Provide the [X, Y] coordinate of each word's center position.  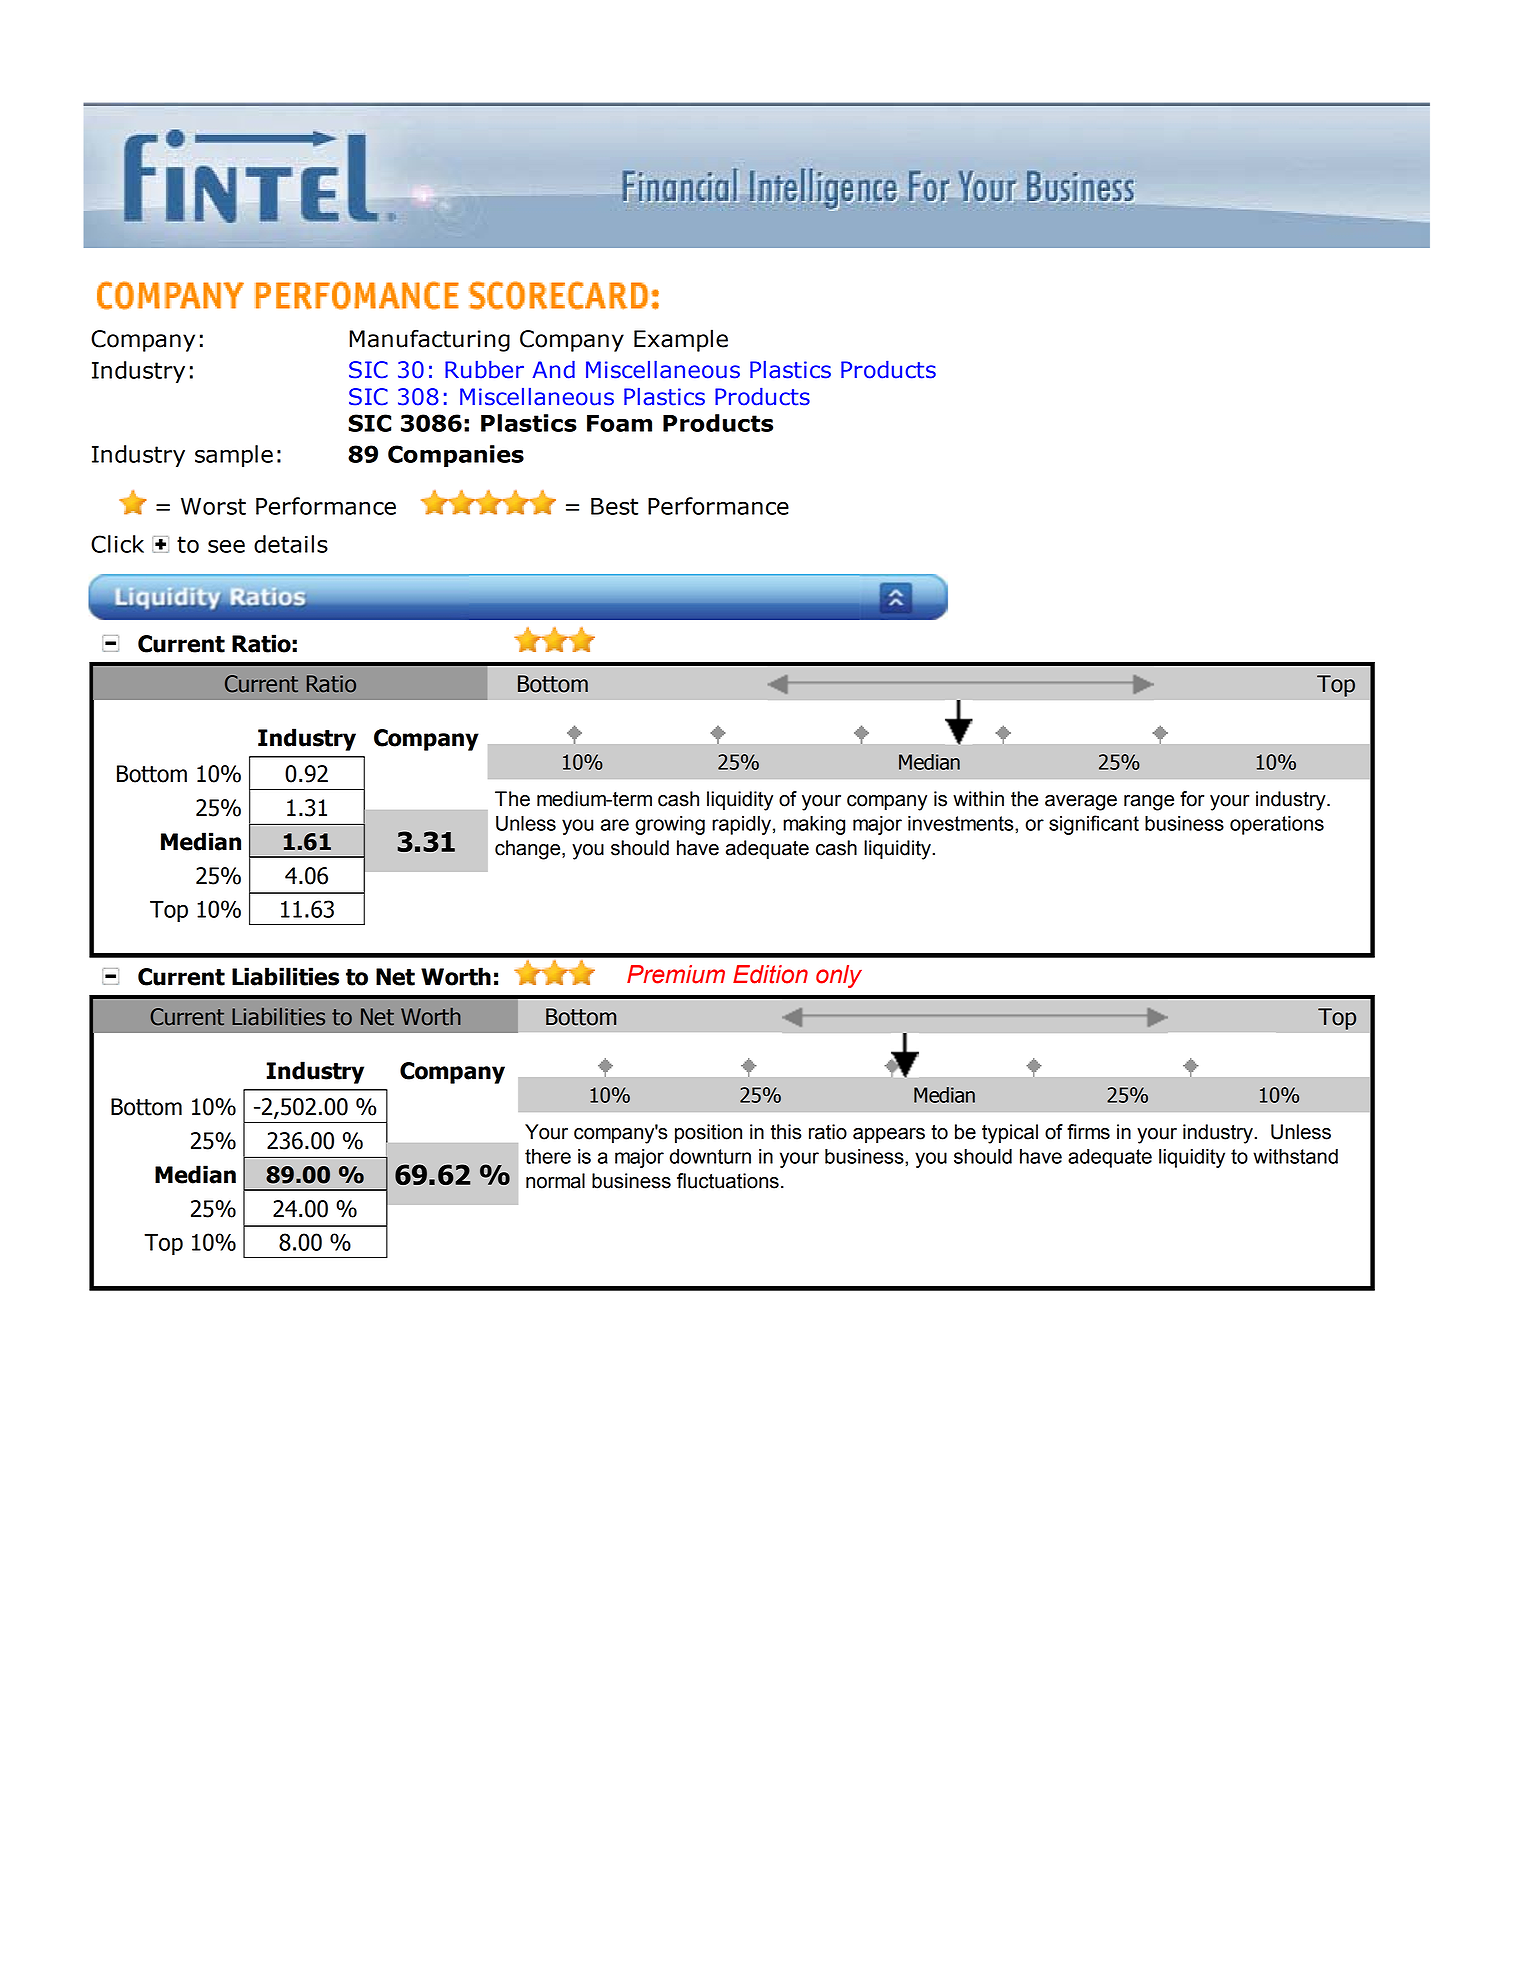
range [1149, 803]
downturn [710, 1156]
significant [1094, 825]
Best [614, 506]
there [548, 1156]
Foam [619, 423]
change [529, 850]
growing [670, 825]
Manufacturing [429, 340]
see [226, 546]
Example [681, 340]
